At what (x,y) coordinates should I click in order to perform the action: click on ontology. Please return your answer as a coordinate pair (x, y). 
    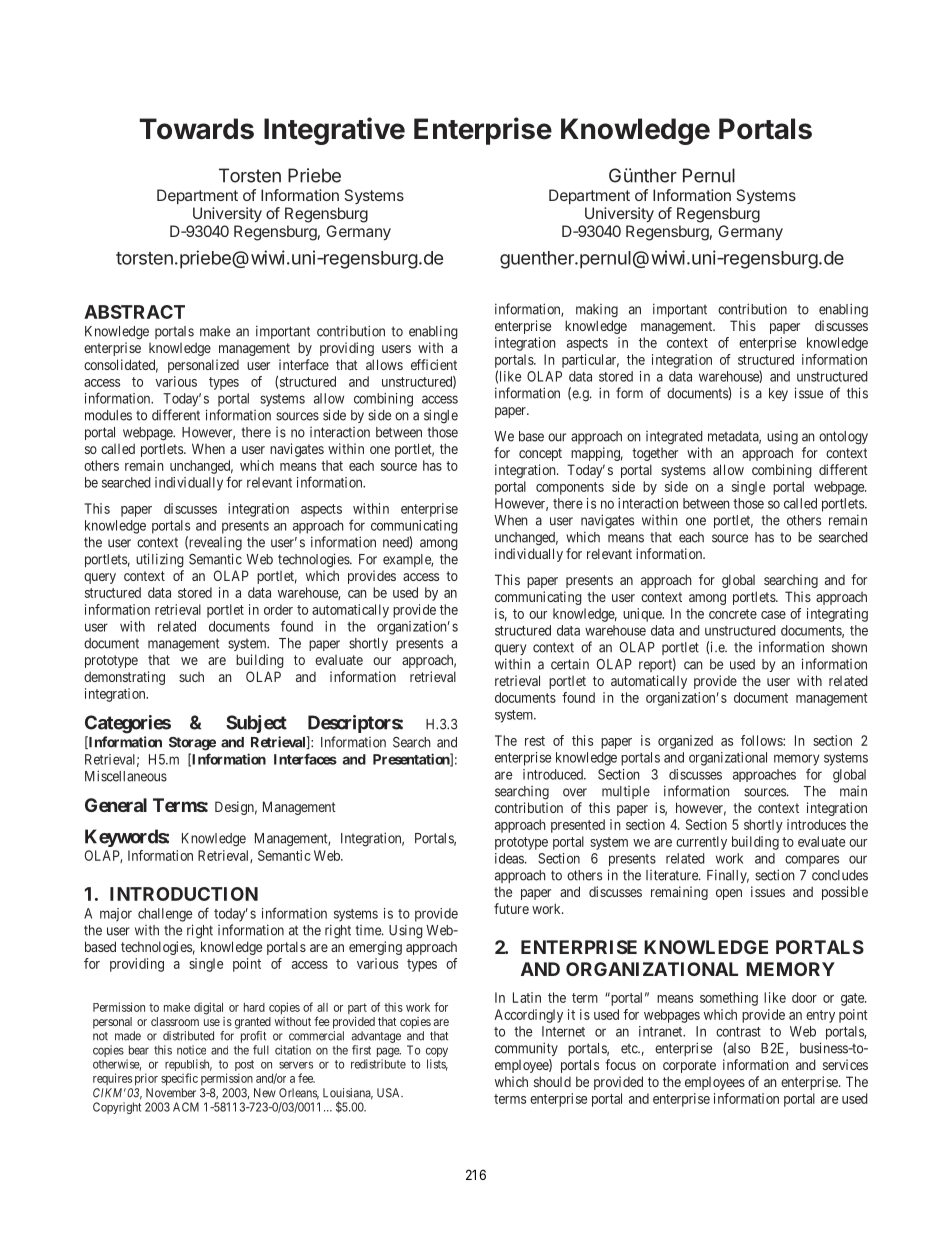
    Looking at the image, I should click on (843, 438).
